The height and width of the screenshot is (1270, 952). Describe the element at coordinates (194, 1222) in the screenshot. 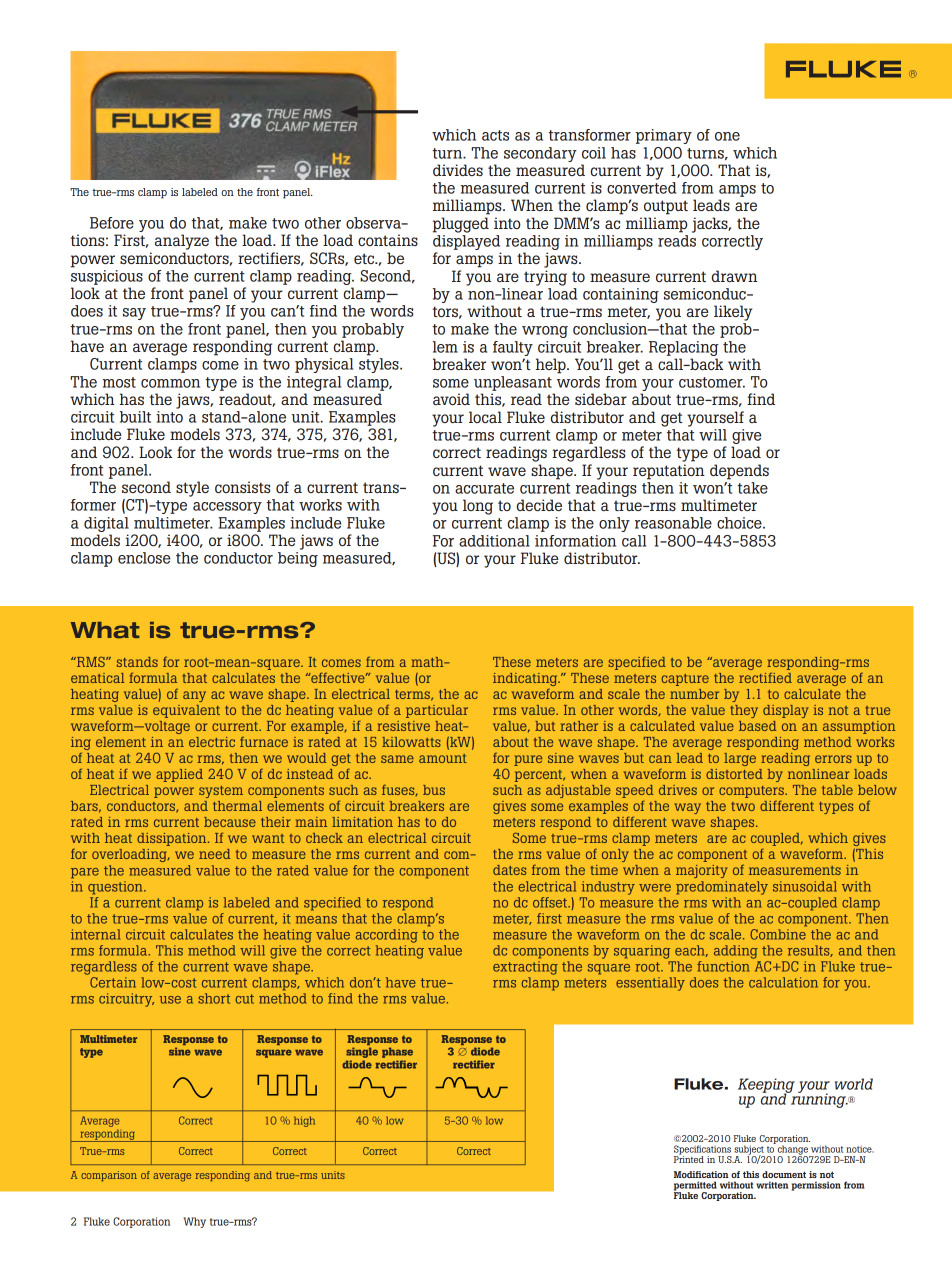

I see `Why` at that location.
